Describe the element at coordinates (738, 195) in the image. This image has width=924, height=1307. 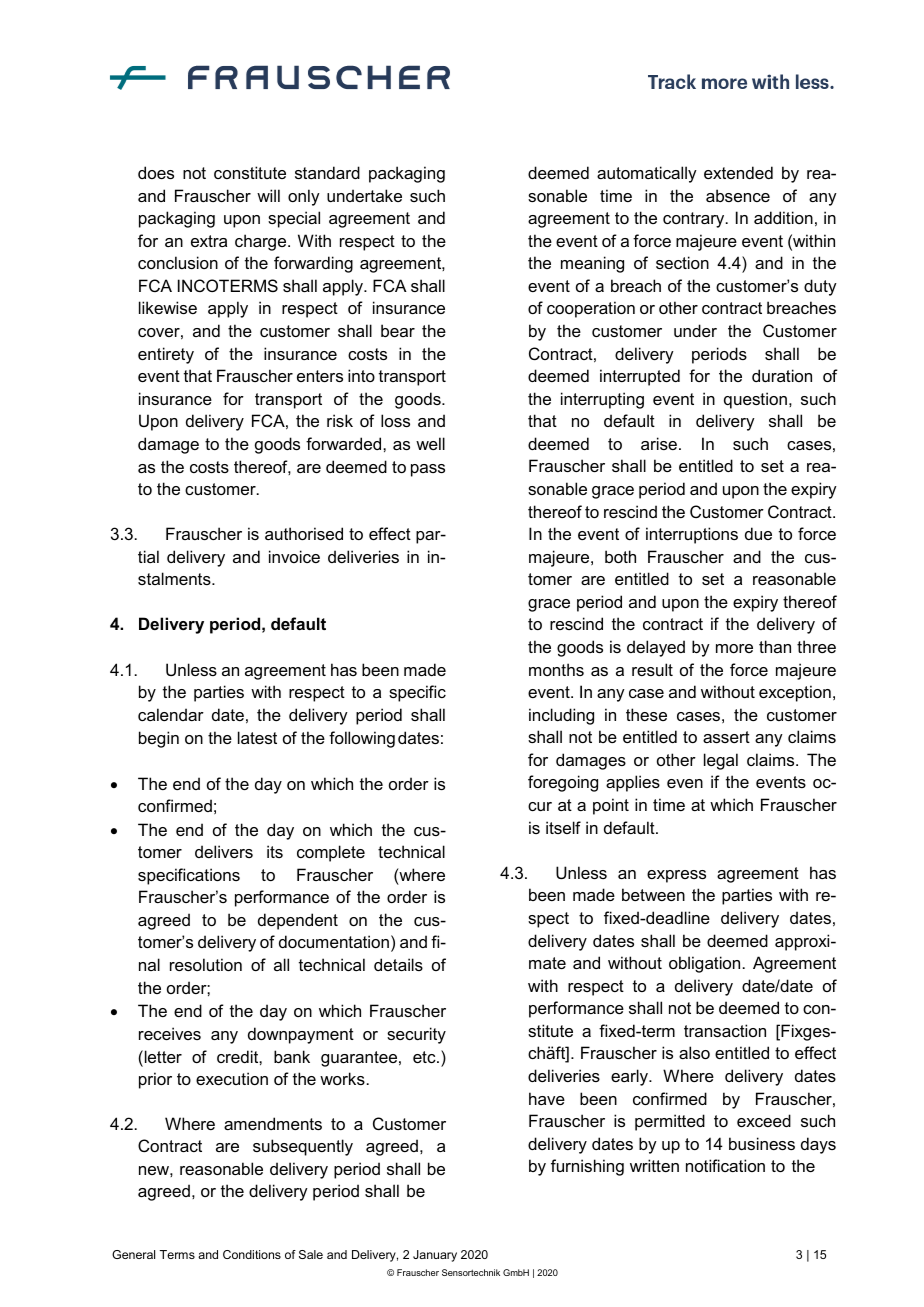
I see `absence` at that location.
